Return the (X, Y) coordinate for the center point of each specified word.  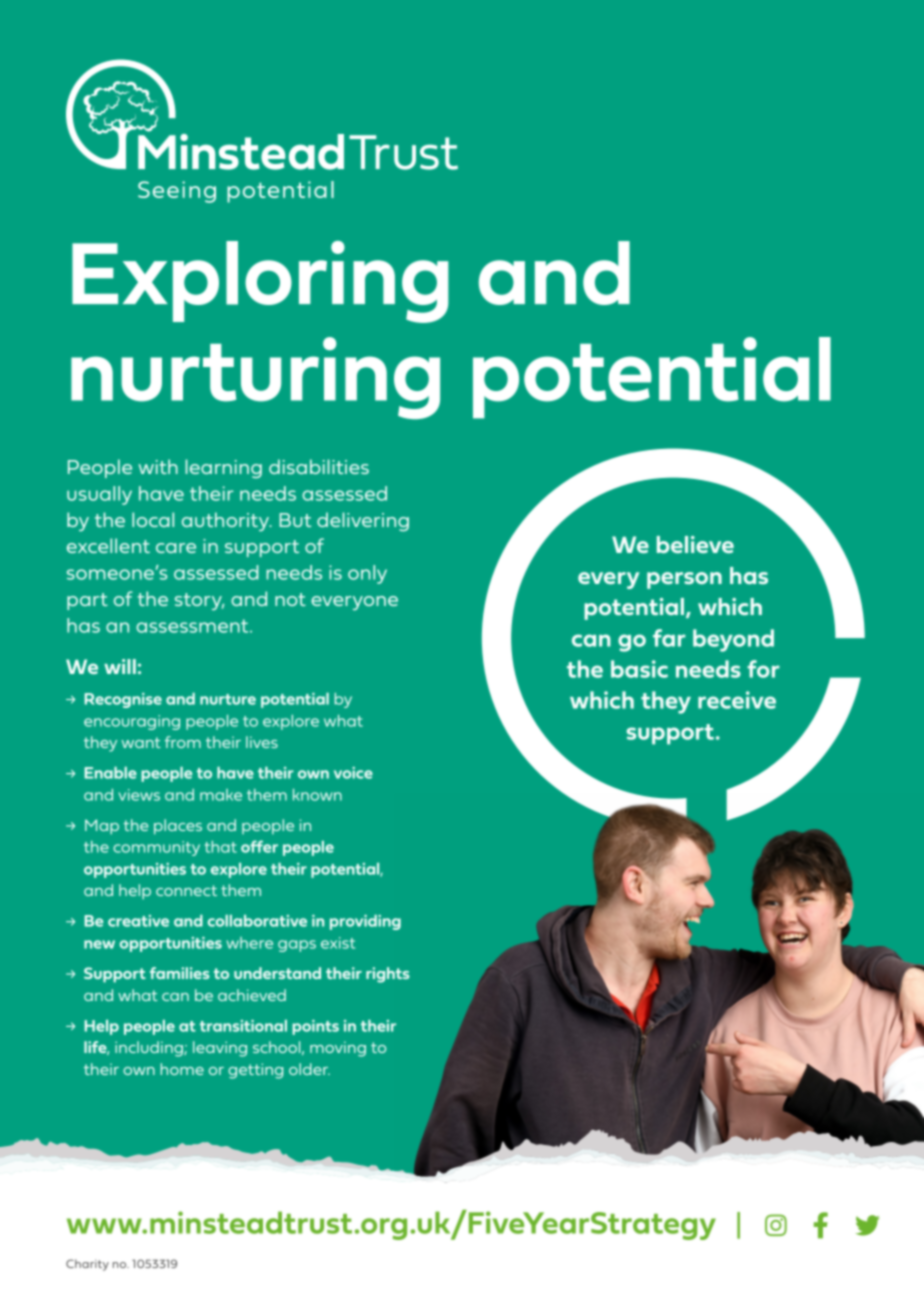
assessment (193, 626)
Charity (87, 1265)
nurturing (255, 378)
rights (388, 975)
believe (695, 544)
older (309, 1069)
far (669, 638)
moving (338, 1049)
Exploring (260, 282)
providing (365, 922)
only (367, 574)
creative (138, 921)
